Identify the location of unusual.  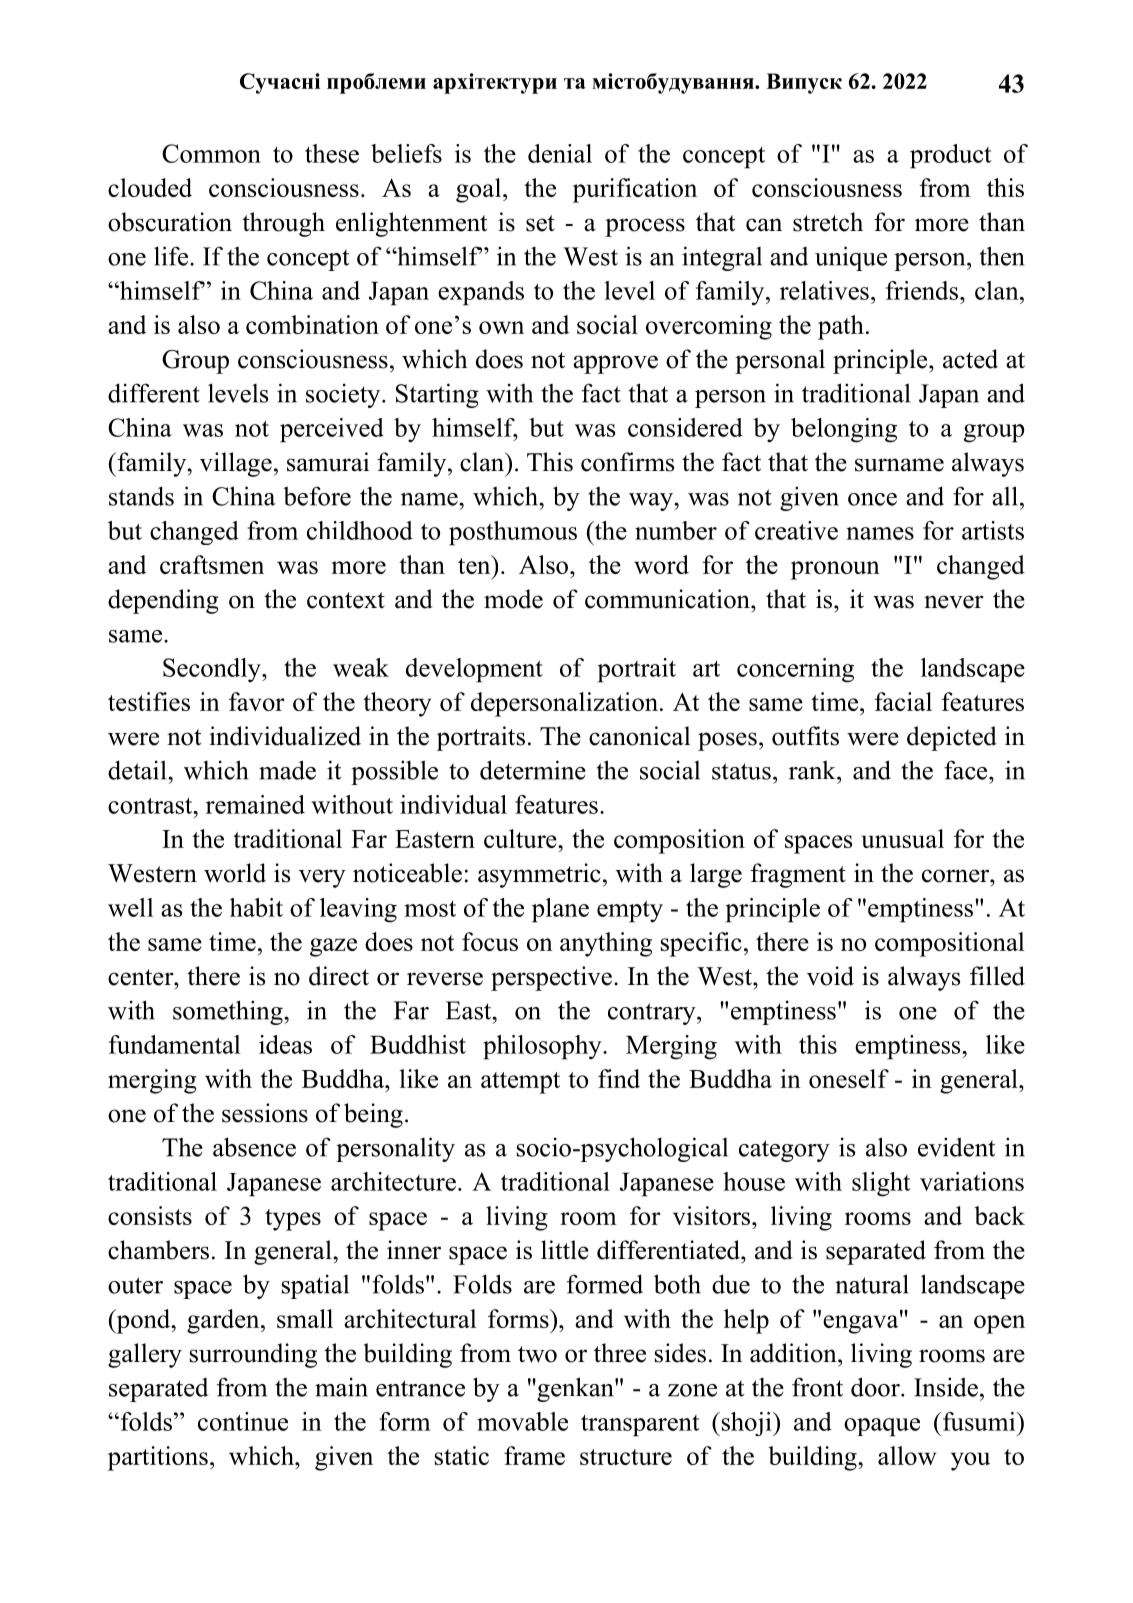
(902, 838).
